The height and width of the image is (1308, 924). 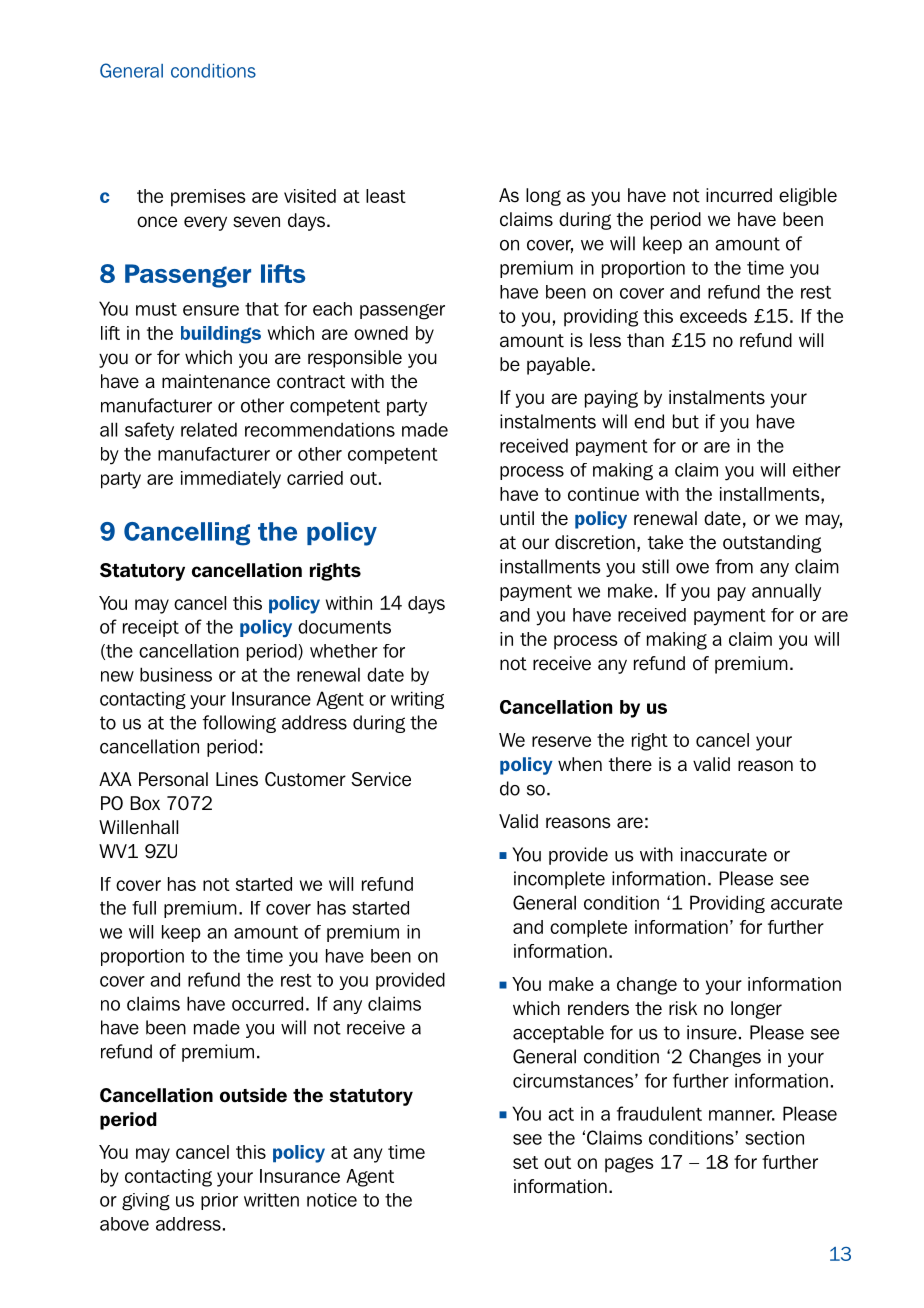 What do you see at coordinates (525, 1162) in the image?
I see `set` at bounding box center [525, 1162].
